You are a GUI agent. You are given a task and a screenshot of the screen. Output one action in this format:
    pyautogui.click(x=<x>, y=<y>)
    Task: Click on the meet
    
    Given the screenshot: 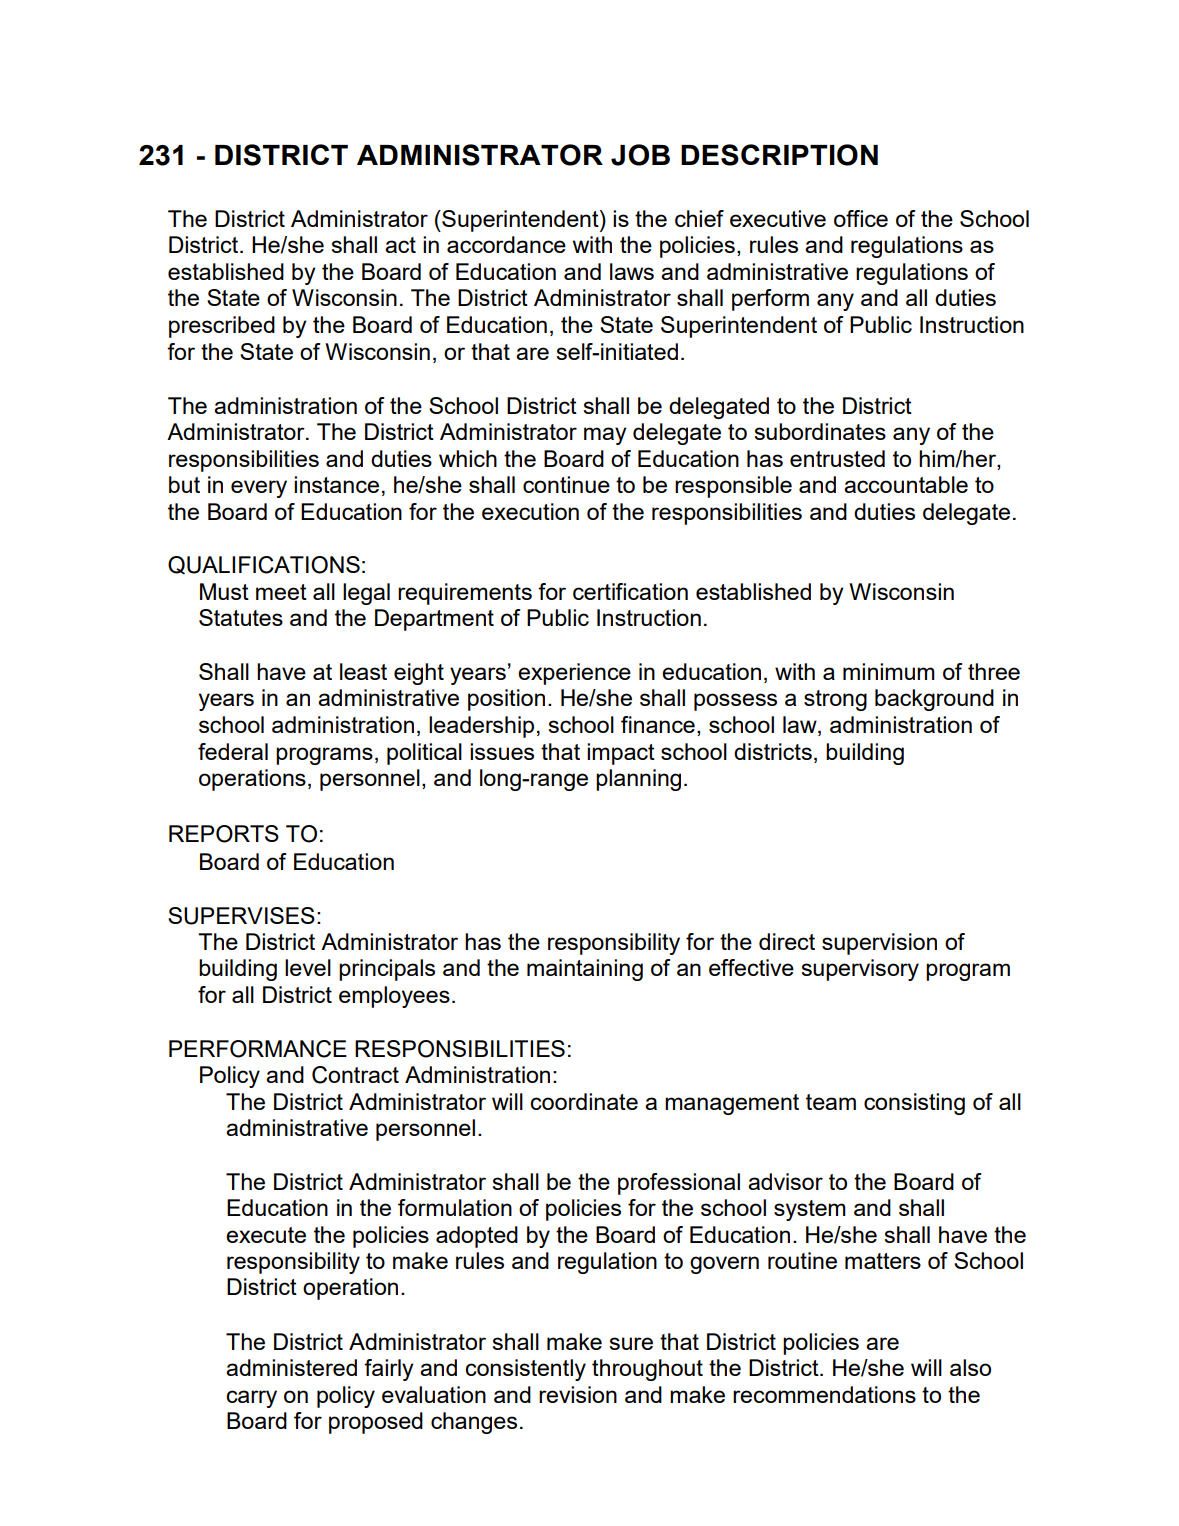 What is the action you would take?
    pyautogui.click(x=281, y=592)
